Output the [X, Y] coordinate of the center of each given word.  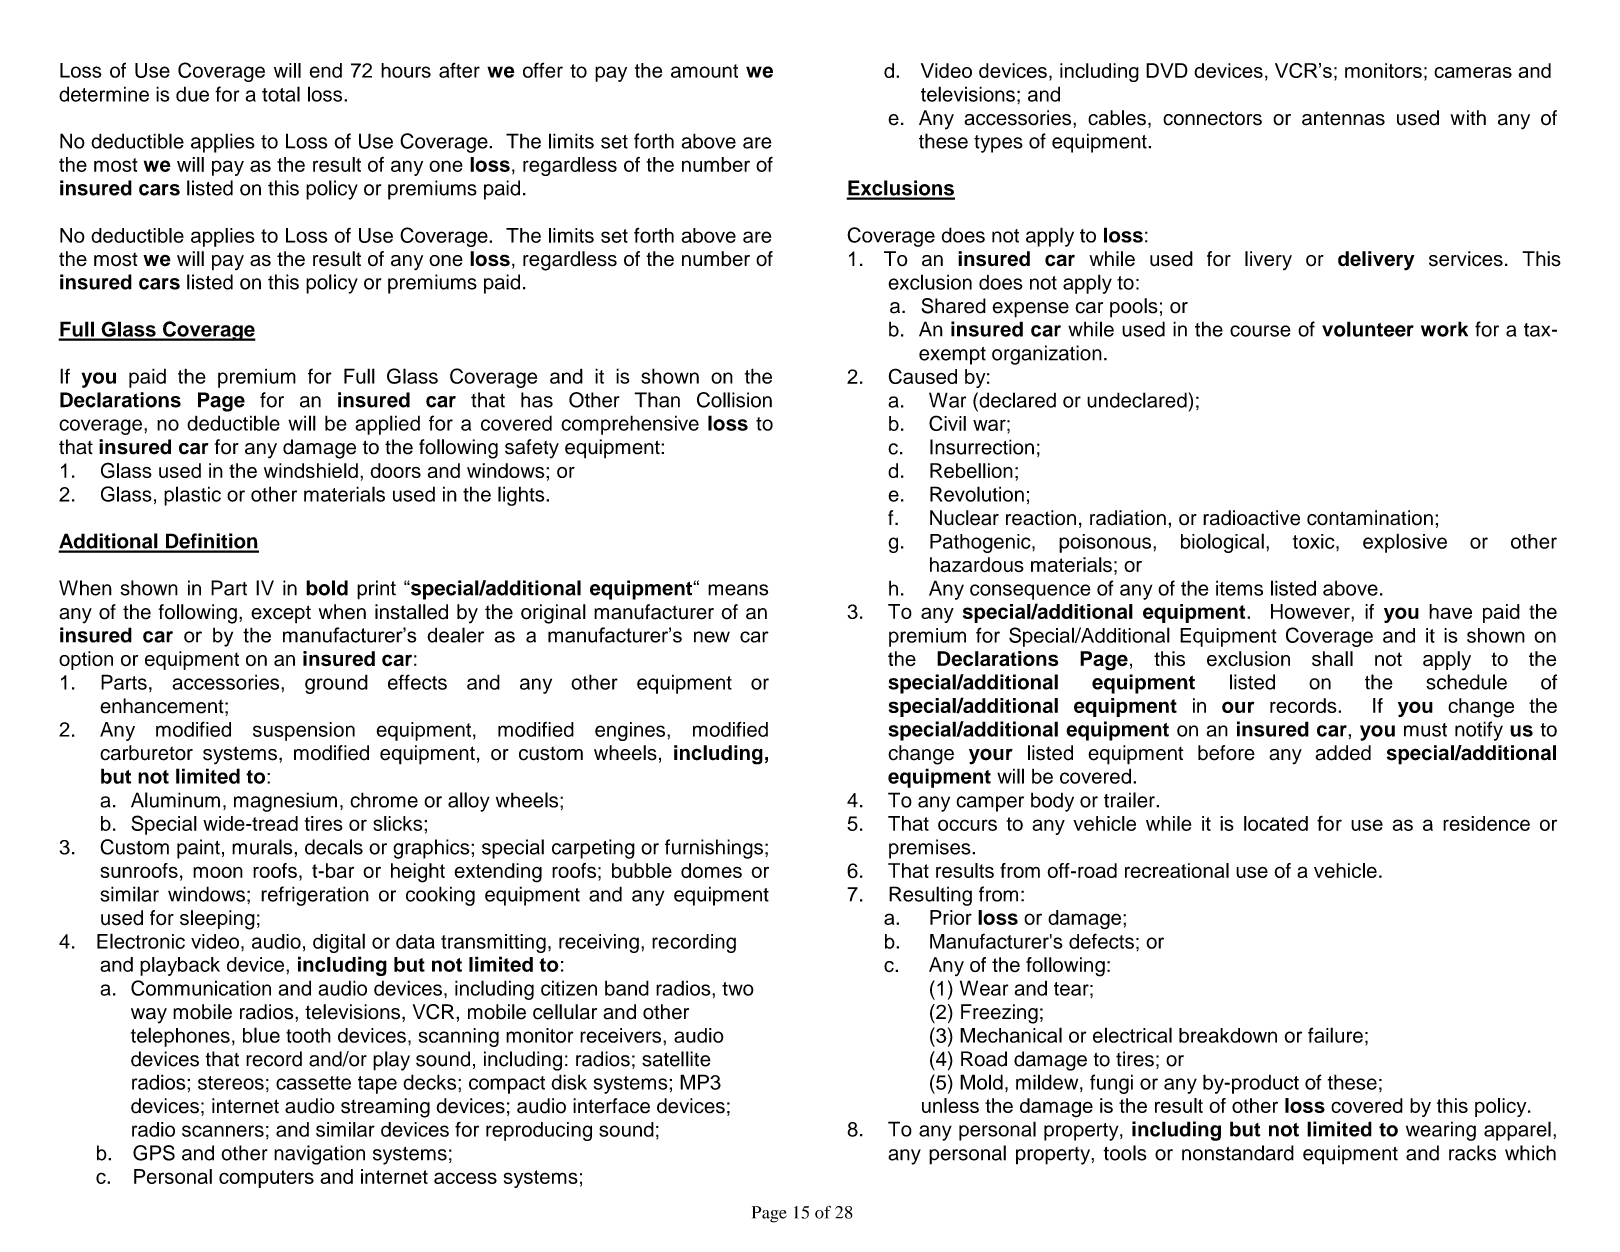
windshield [311, 470]
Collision [734, 400]
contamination [1370, 518]
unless [950, 1105]
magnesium [285, 802]
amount [704, 71]
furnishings [714, 849]
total [281, 94]
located [1276, 823]
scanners [223, 1131]
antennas [1343, 118]
